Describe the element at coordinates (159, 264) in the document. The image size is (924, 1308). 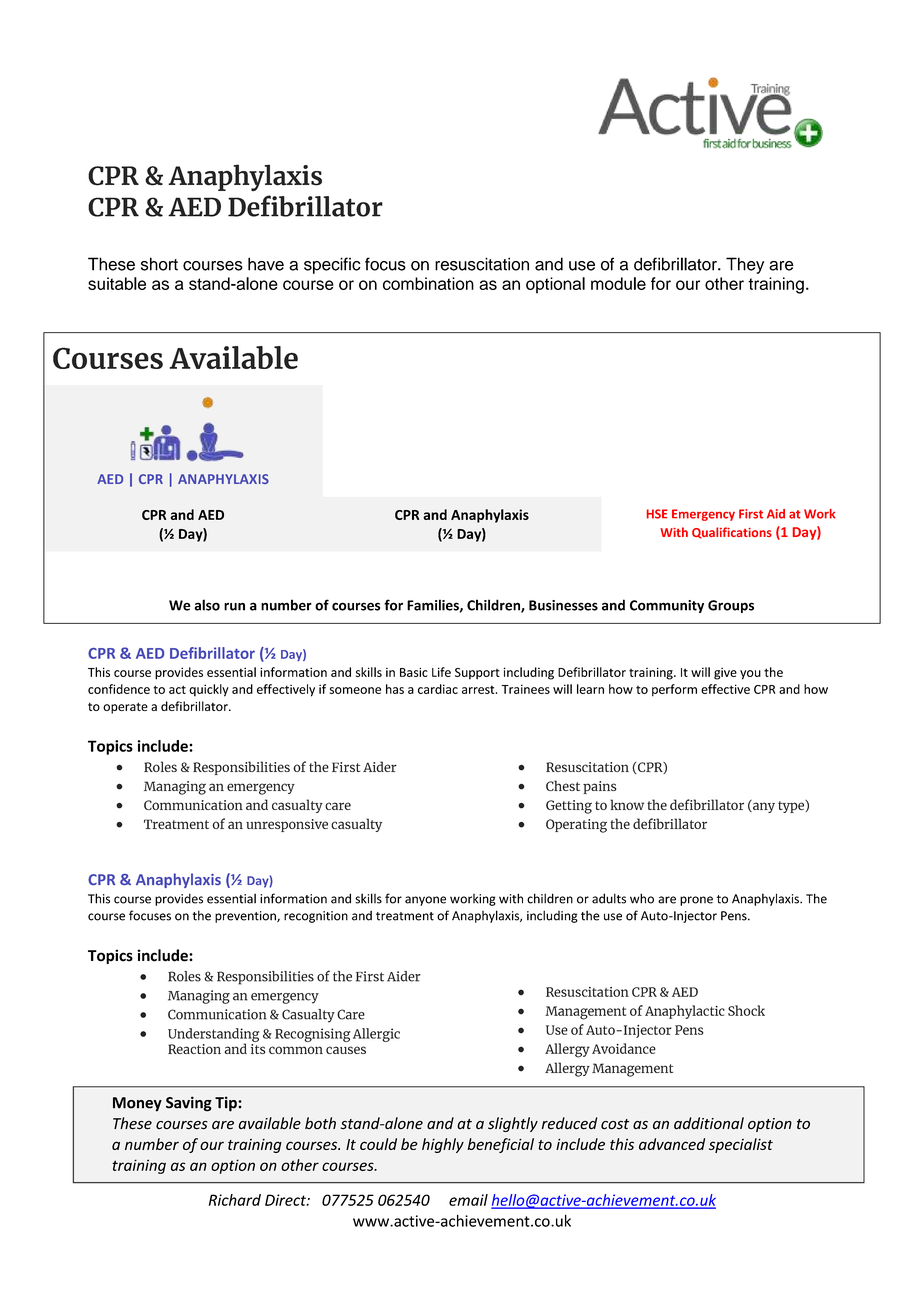
I see `short` at that location.
